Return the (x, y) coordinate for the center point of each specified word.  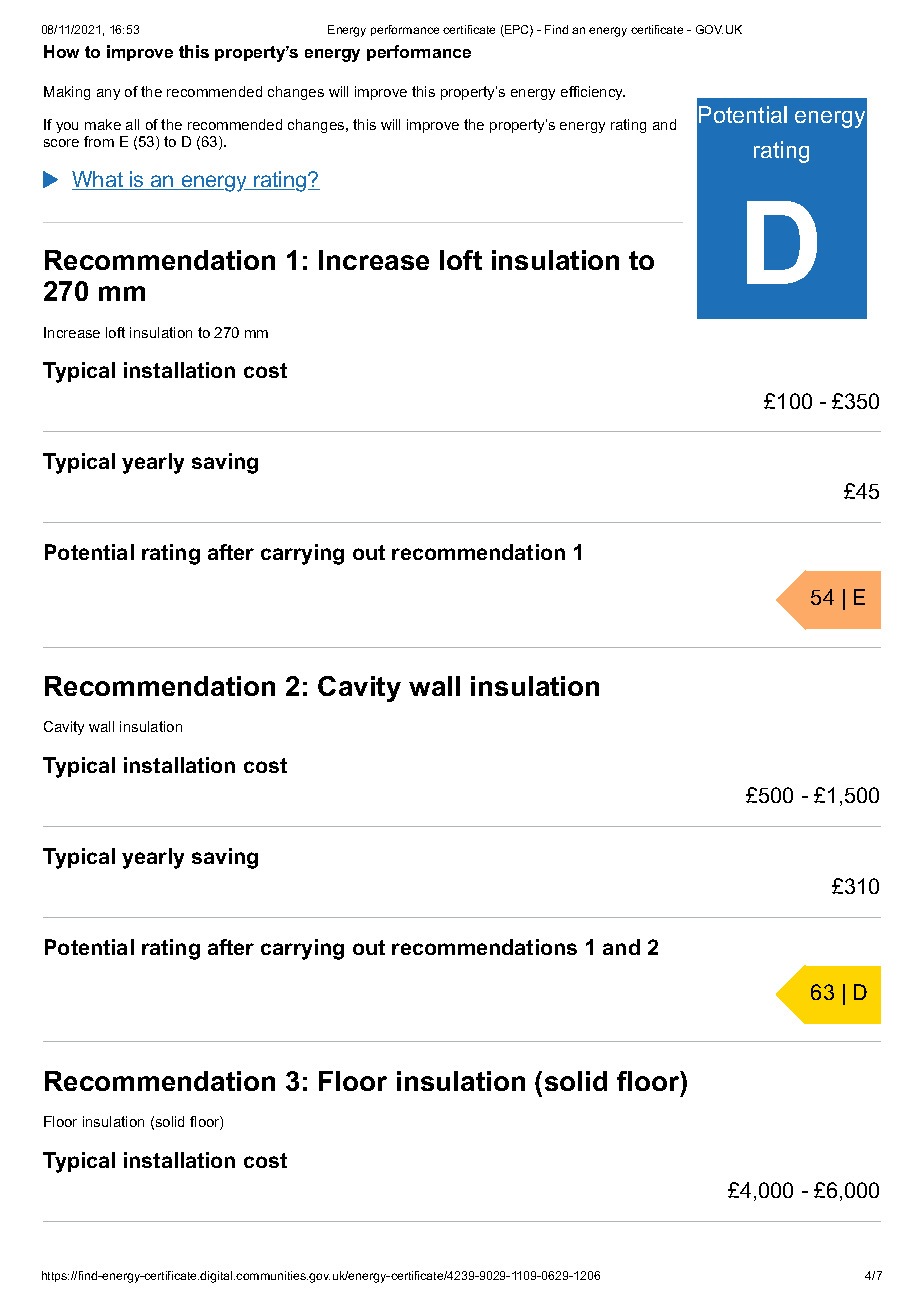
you (67, 127)
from (99, 141)
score (61, 143)
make (103, 124)
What (98, 180)
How (61, 51)
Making (67, 93)
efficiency (593, 93)
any (108, 94)
